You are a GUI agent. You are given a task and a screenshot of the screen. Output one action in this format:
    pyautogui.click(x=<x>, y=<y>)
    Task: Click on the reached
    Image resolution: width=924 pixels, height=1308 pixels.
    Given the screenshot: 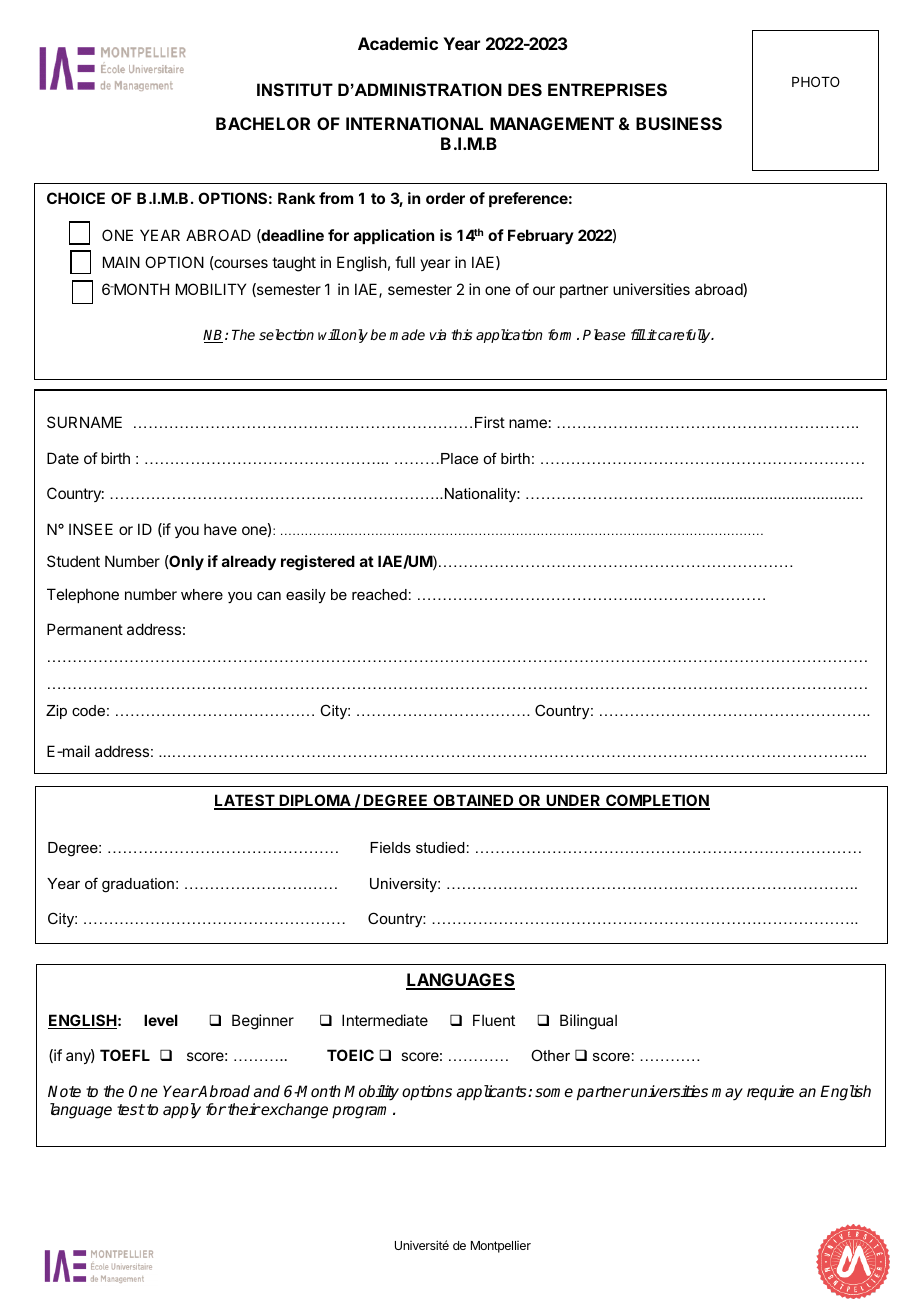 What is the action you would take?
    pyautogui.click(x=379, y=594)
